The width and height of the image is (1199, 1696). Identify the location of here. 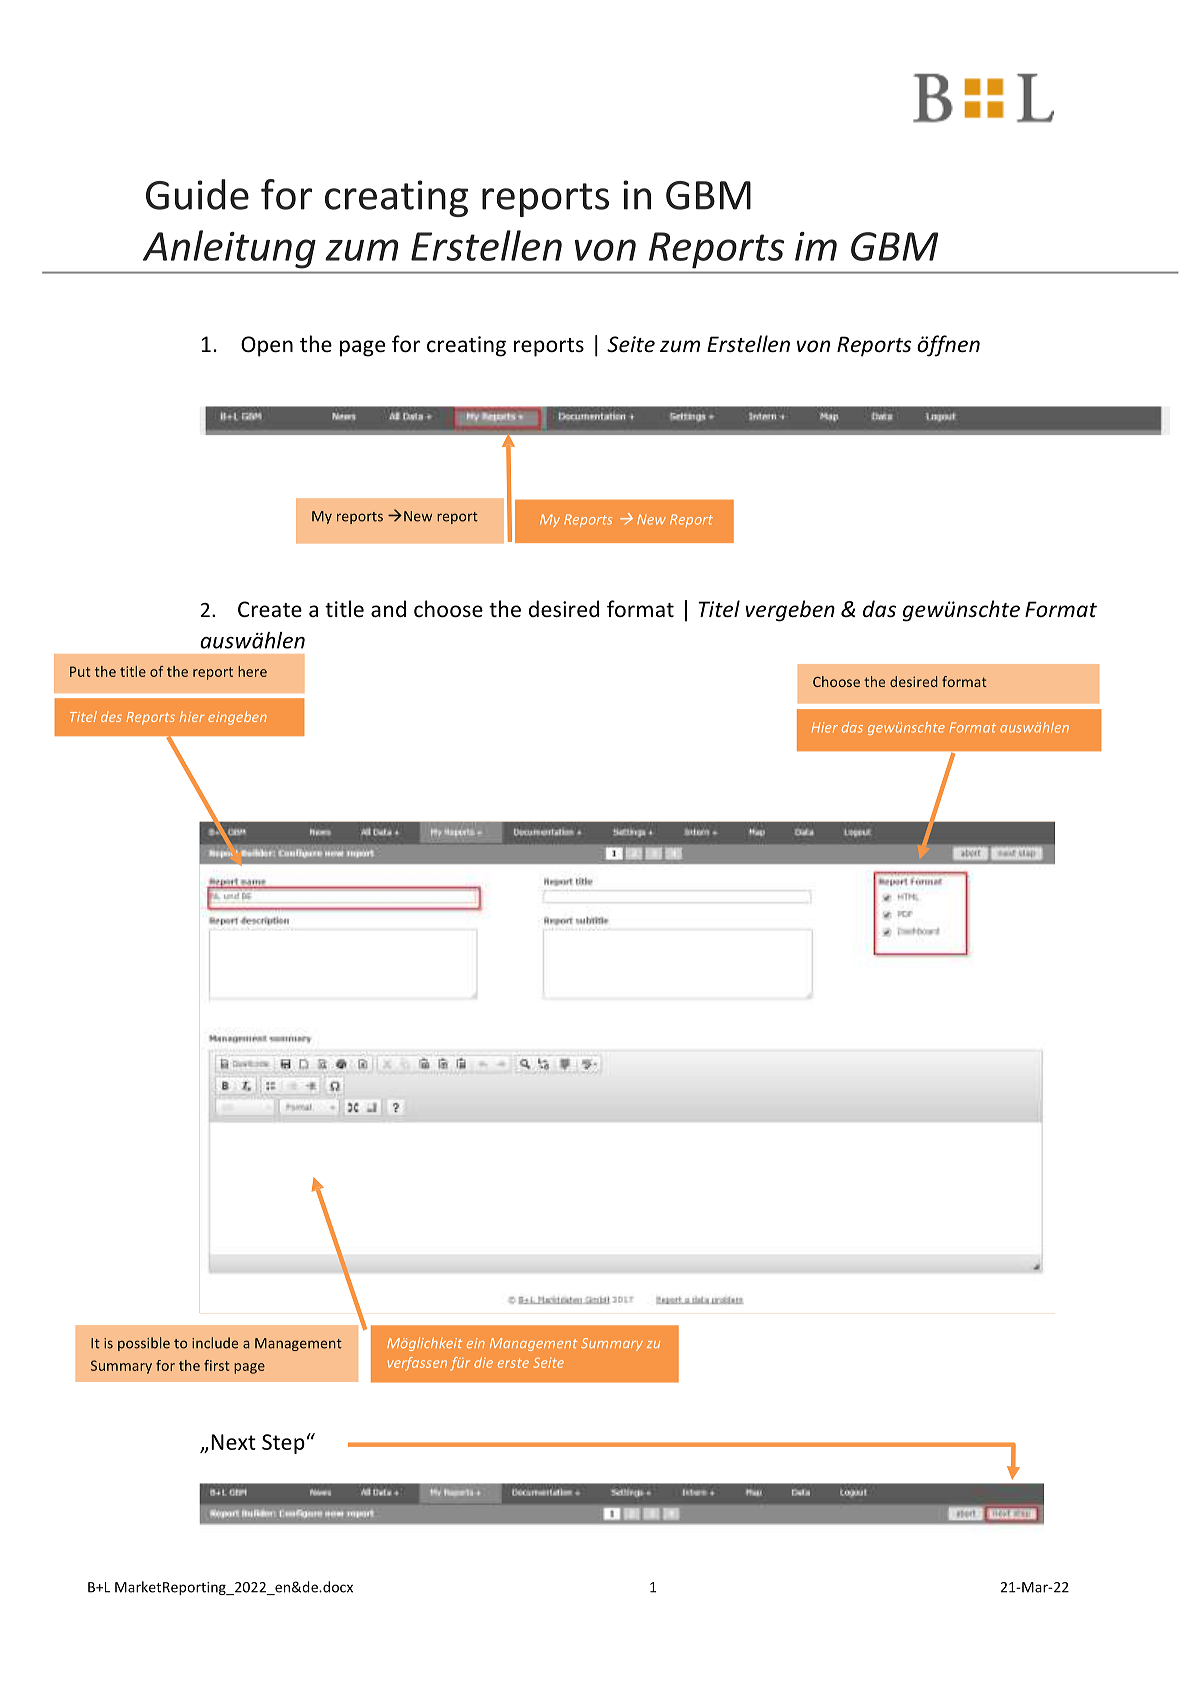
(252, 671).
